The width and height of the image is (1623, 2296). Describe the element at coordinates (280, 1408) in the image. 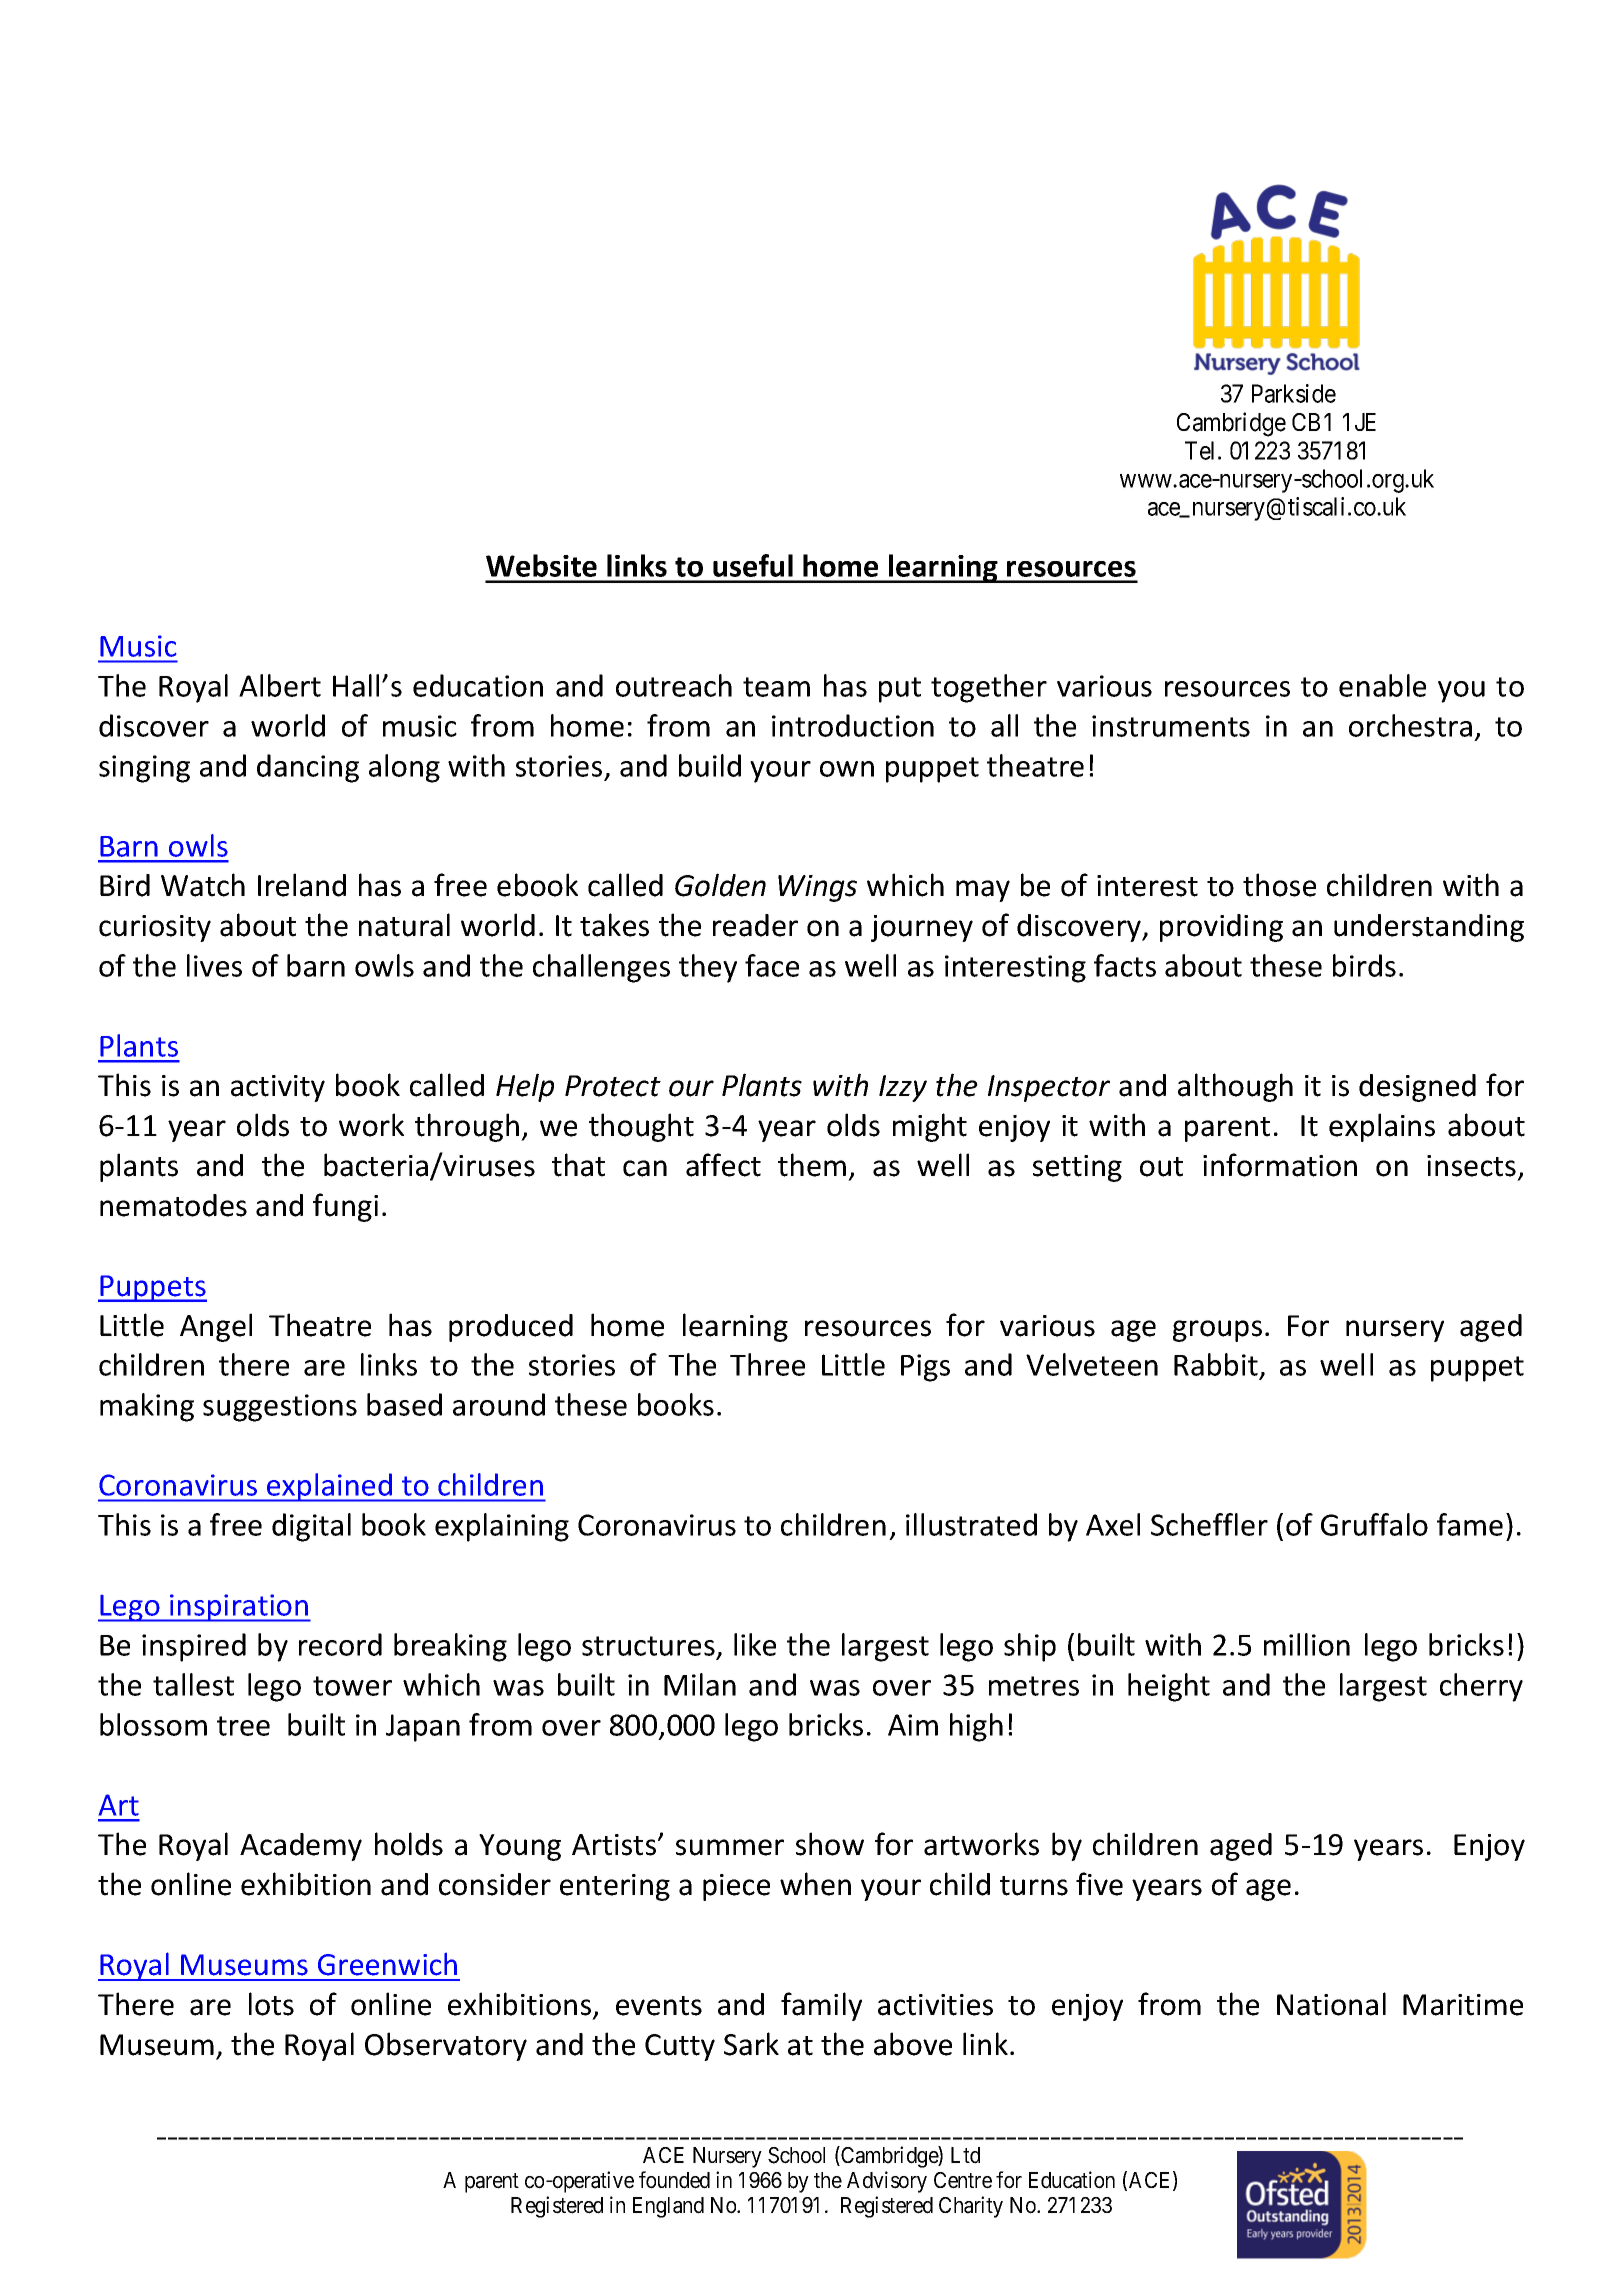

I see `suggestions` at that location.
